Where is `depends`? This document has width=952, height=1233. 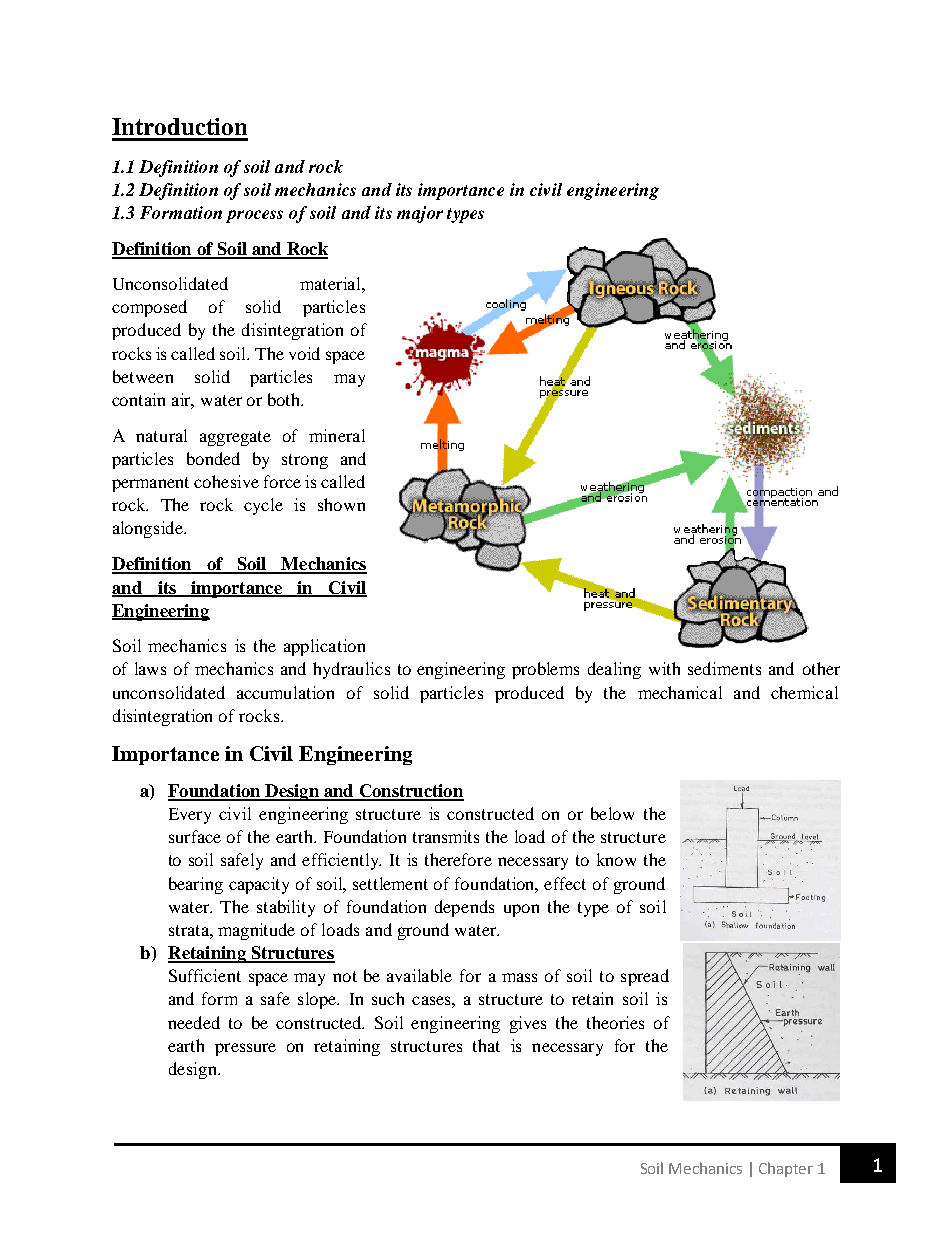 depends is located at coordinates (464, 908).
